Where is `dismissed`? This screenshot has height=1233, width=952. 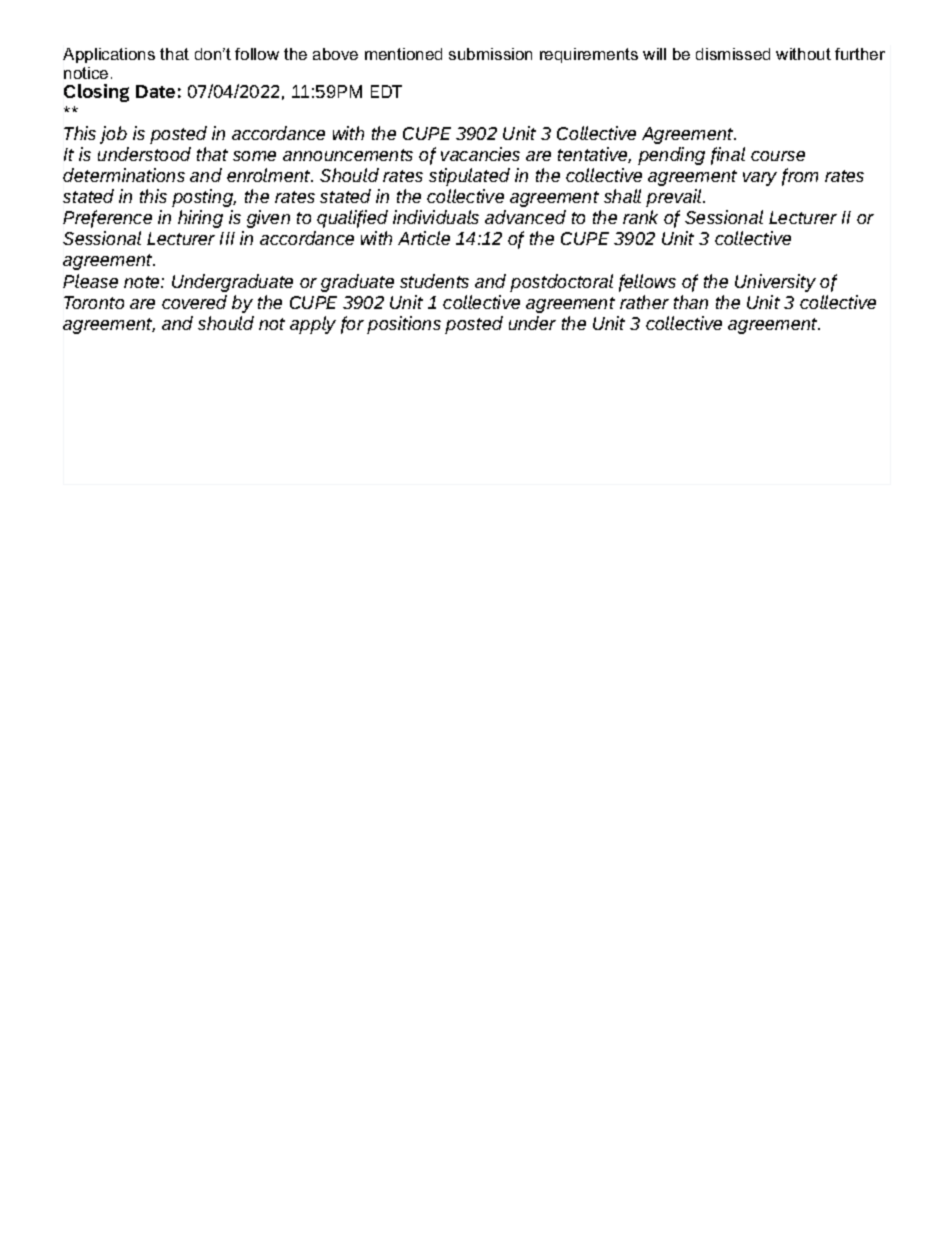 dismissed is located at coordinates (733, 54).
